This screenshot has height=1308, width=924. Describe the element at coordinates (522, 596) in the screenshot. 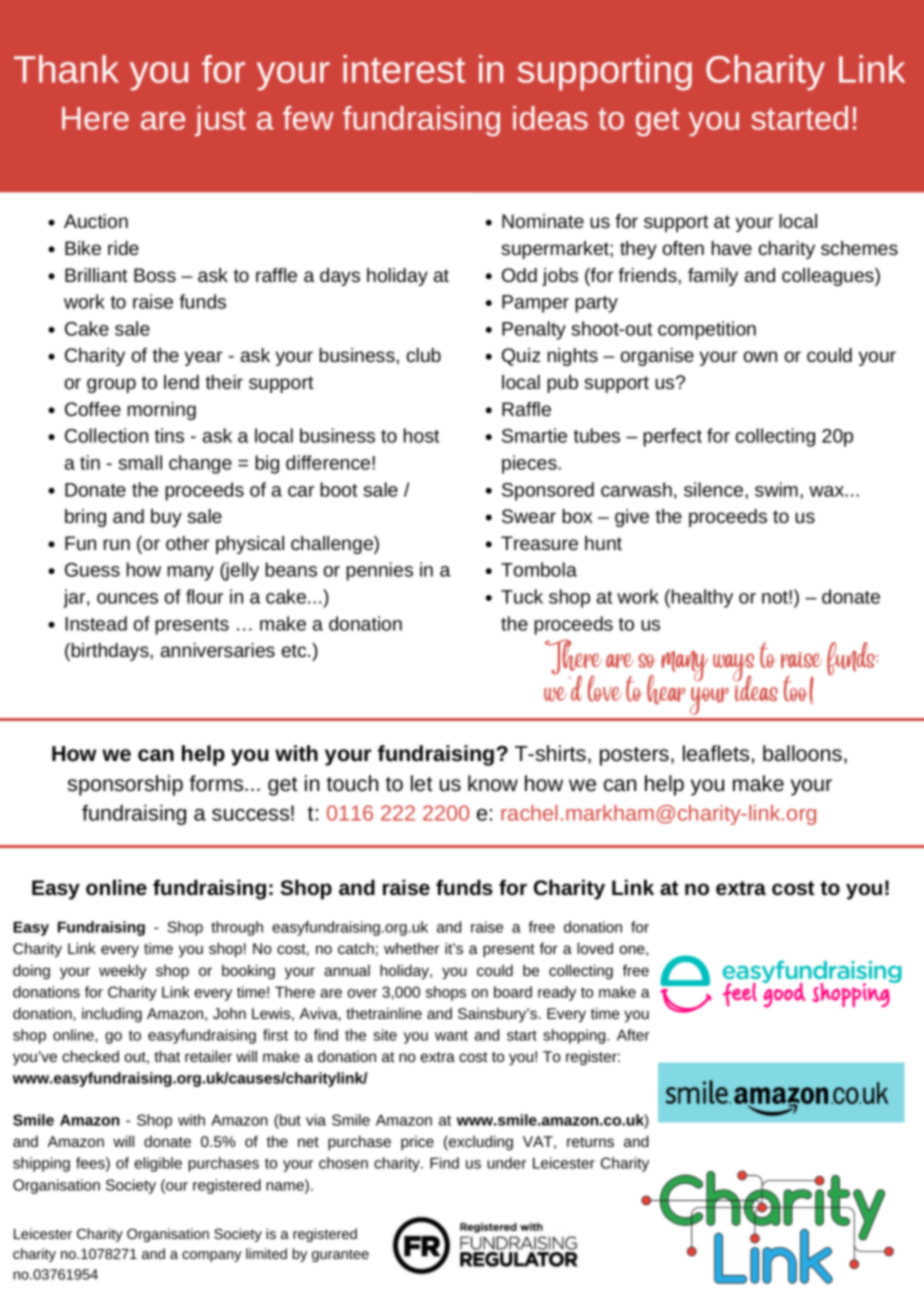

I see `Tuck` at that location.
